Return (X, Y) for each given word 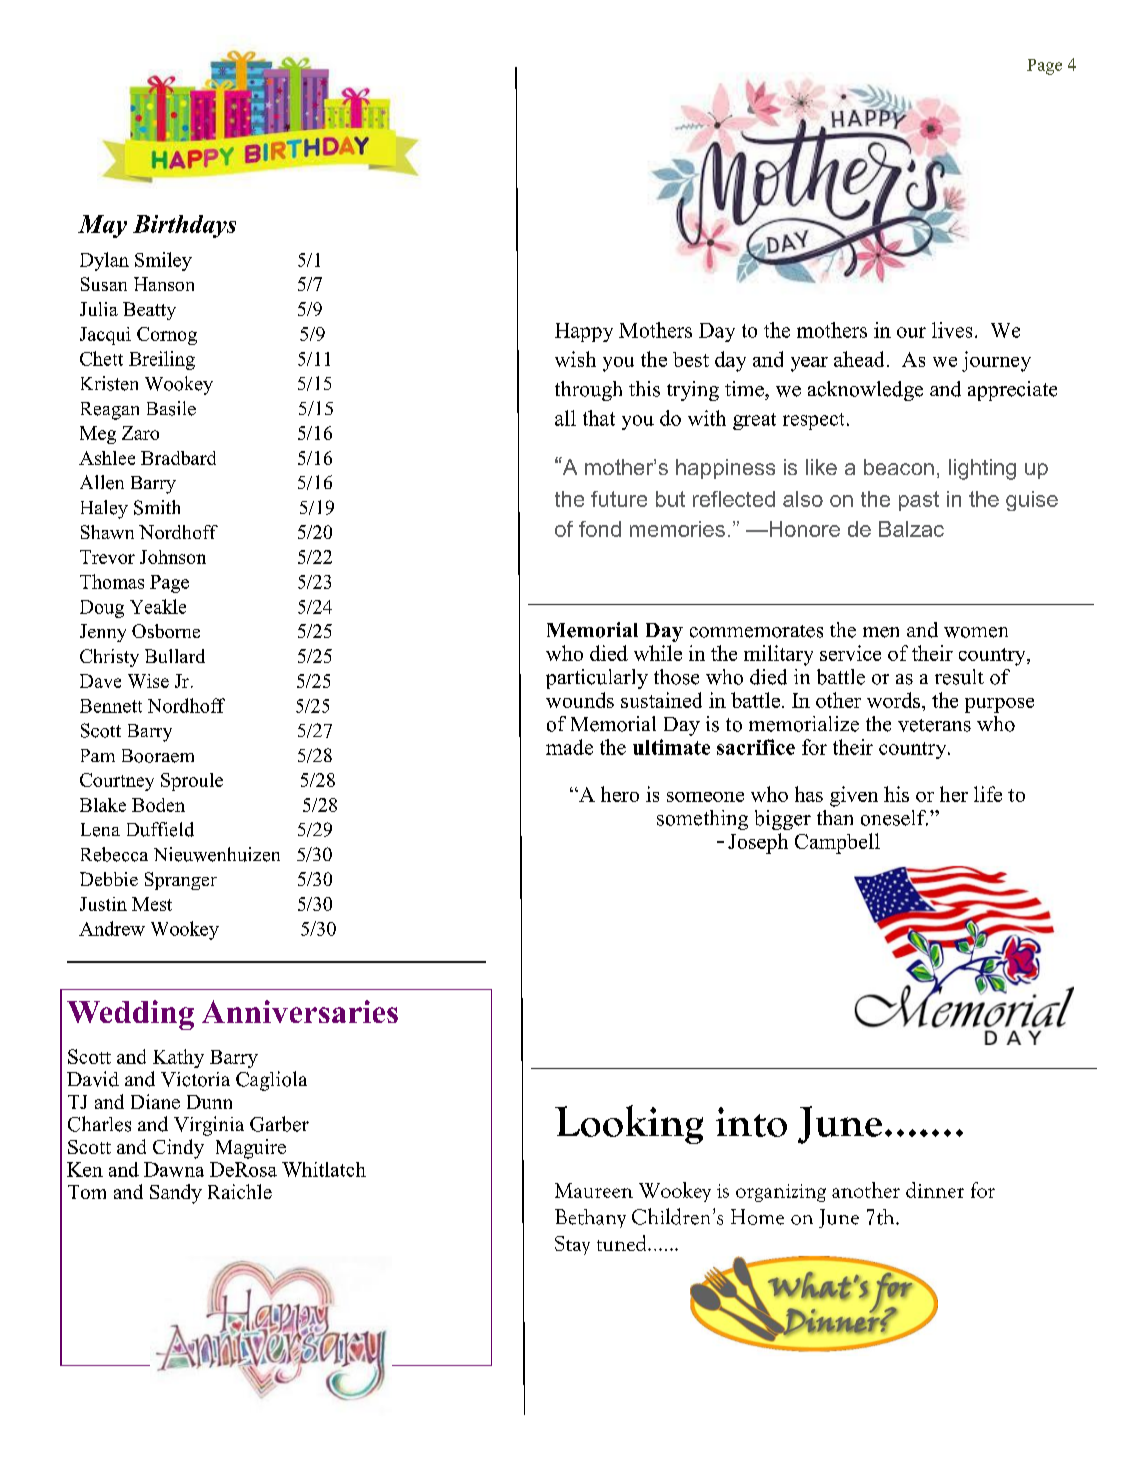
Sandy (176, 1194)
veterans (934, 725)
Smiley (163, 261)
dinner (935, 1190)
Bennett (111, 706)
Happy (584, 332)
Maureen (594, 1190)
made (569, 747)
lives (952, 330)
